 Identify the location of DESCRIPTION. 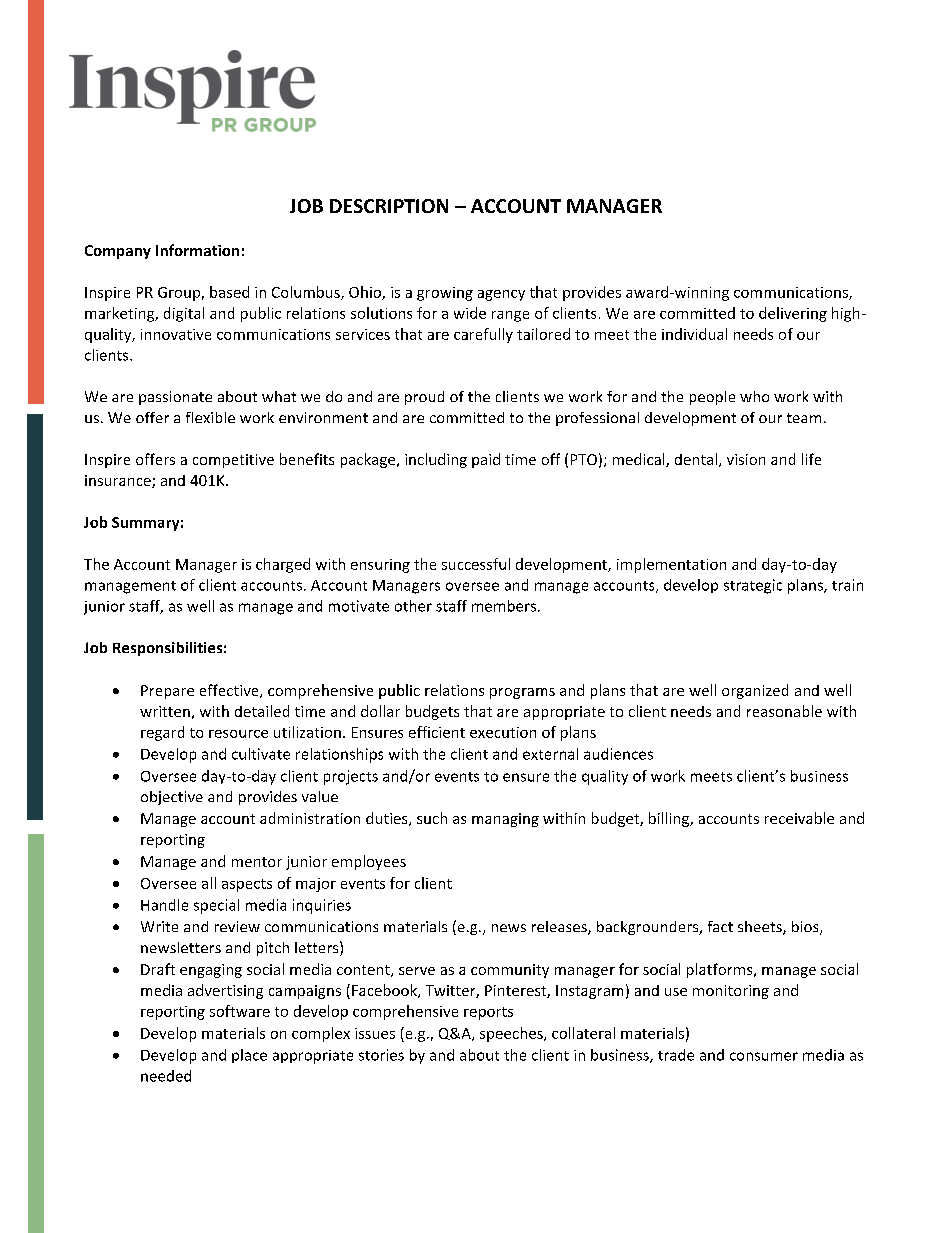
(389, 206).
